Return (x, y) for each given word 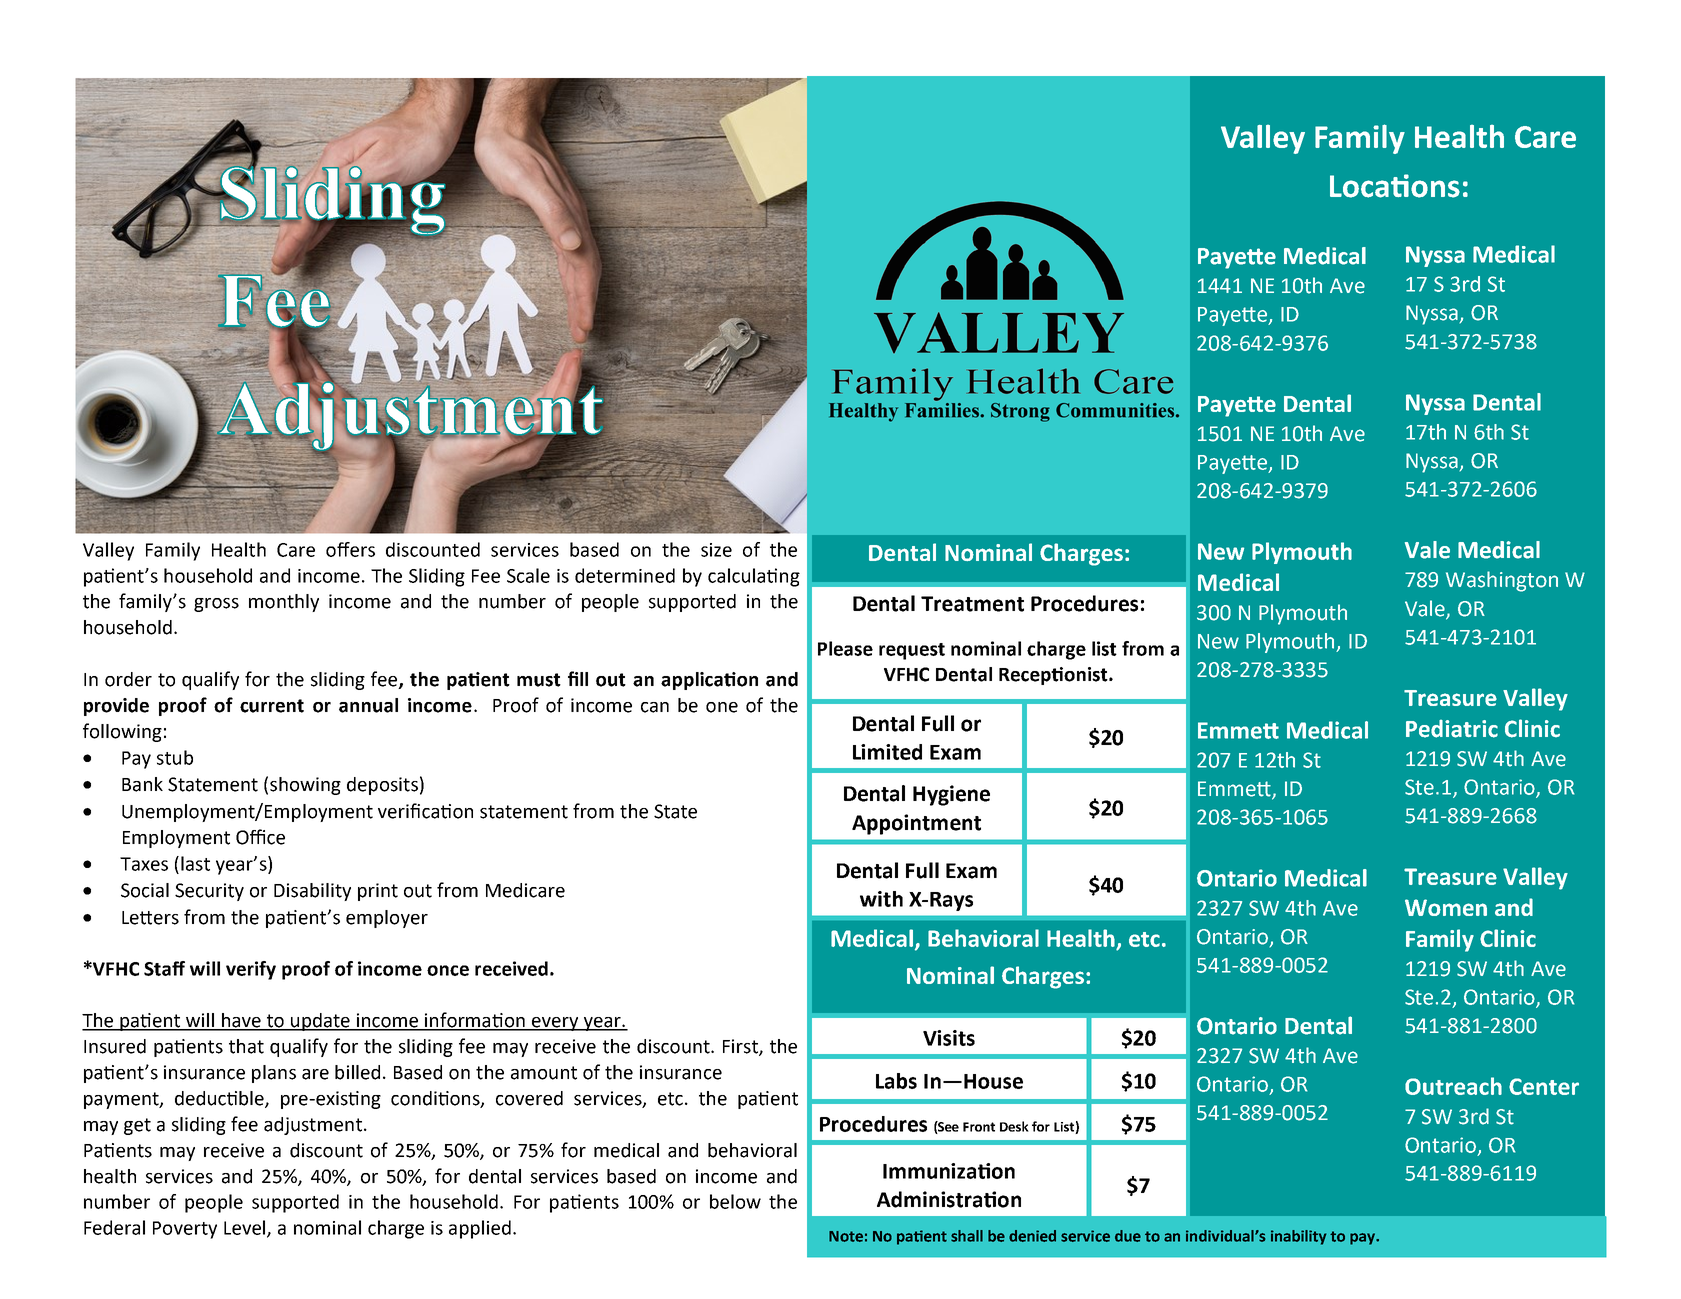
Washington (1502, 581)
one (722, 707)
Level (246, 1228)
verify (251, 970)
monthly (284, 603)
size (716, 550)
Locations (1395, 186)
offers (350, 549)
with (881, 899)
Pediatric (1452, 729)
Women (1446, 907)
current (272, 706)
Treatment (972, 604)
